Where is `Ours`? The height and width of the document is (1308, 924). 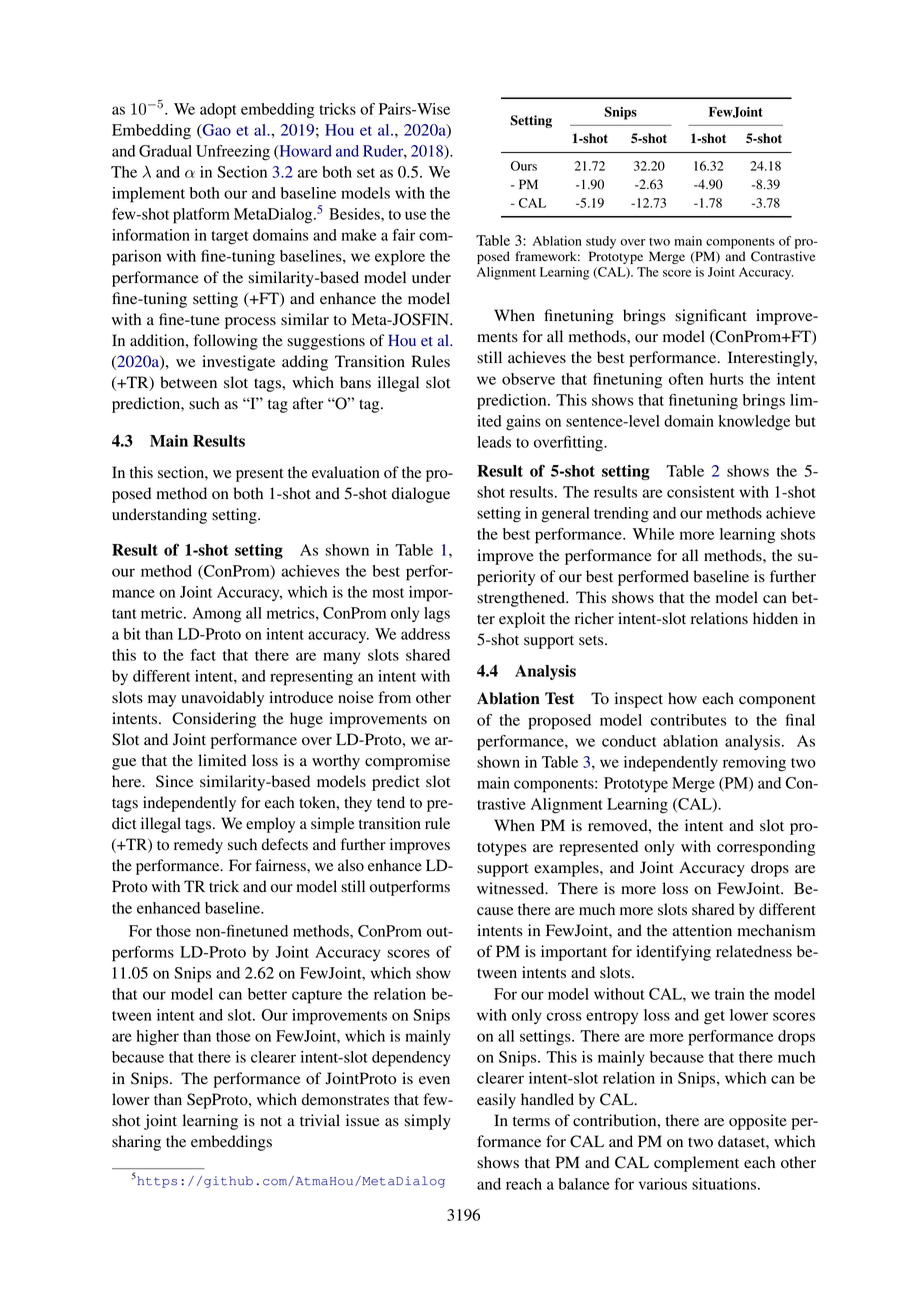
Ours is located at coordinates (524, 166).
